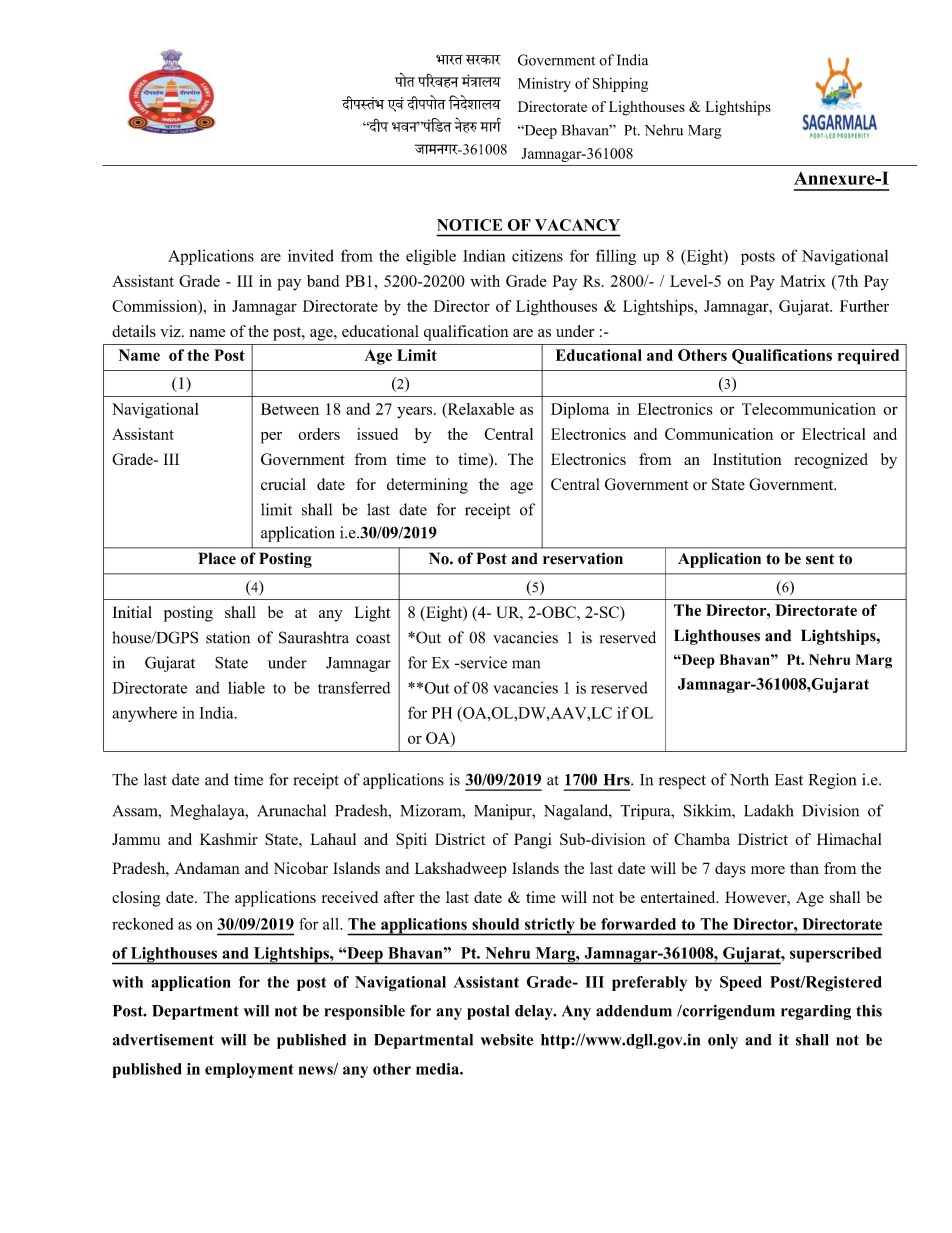  I want to click on Shipping, so click(620, 85).
